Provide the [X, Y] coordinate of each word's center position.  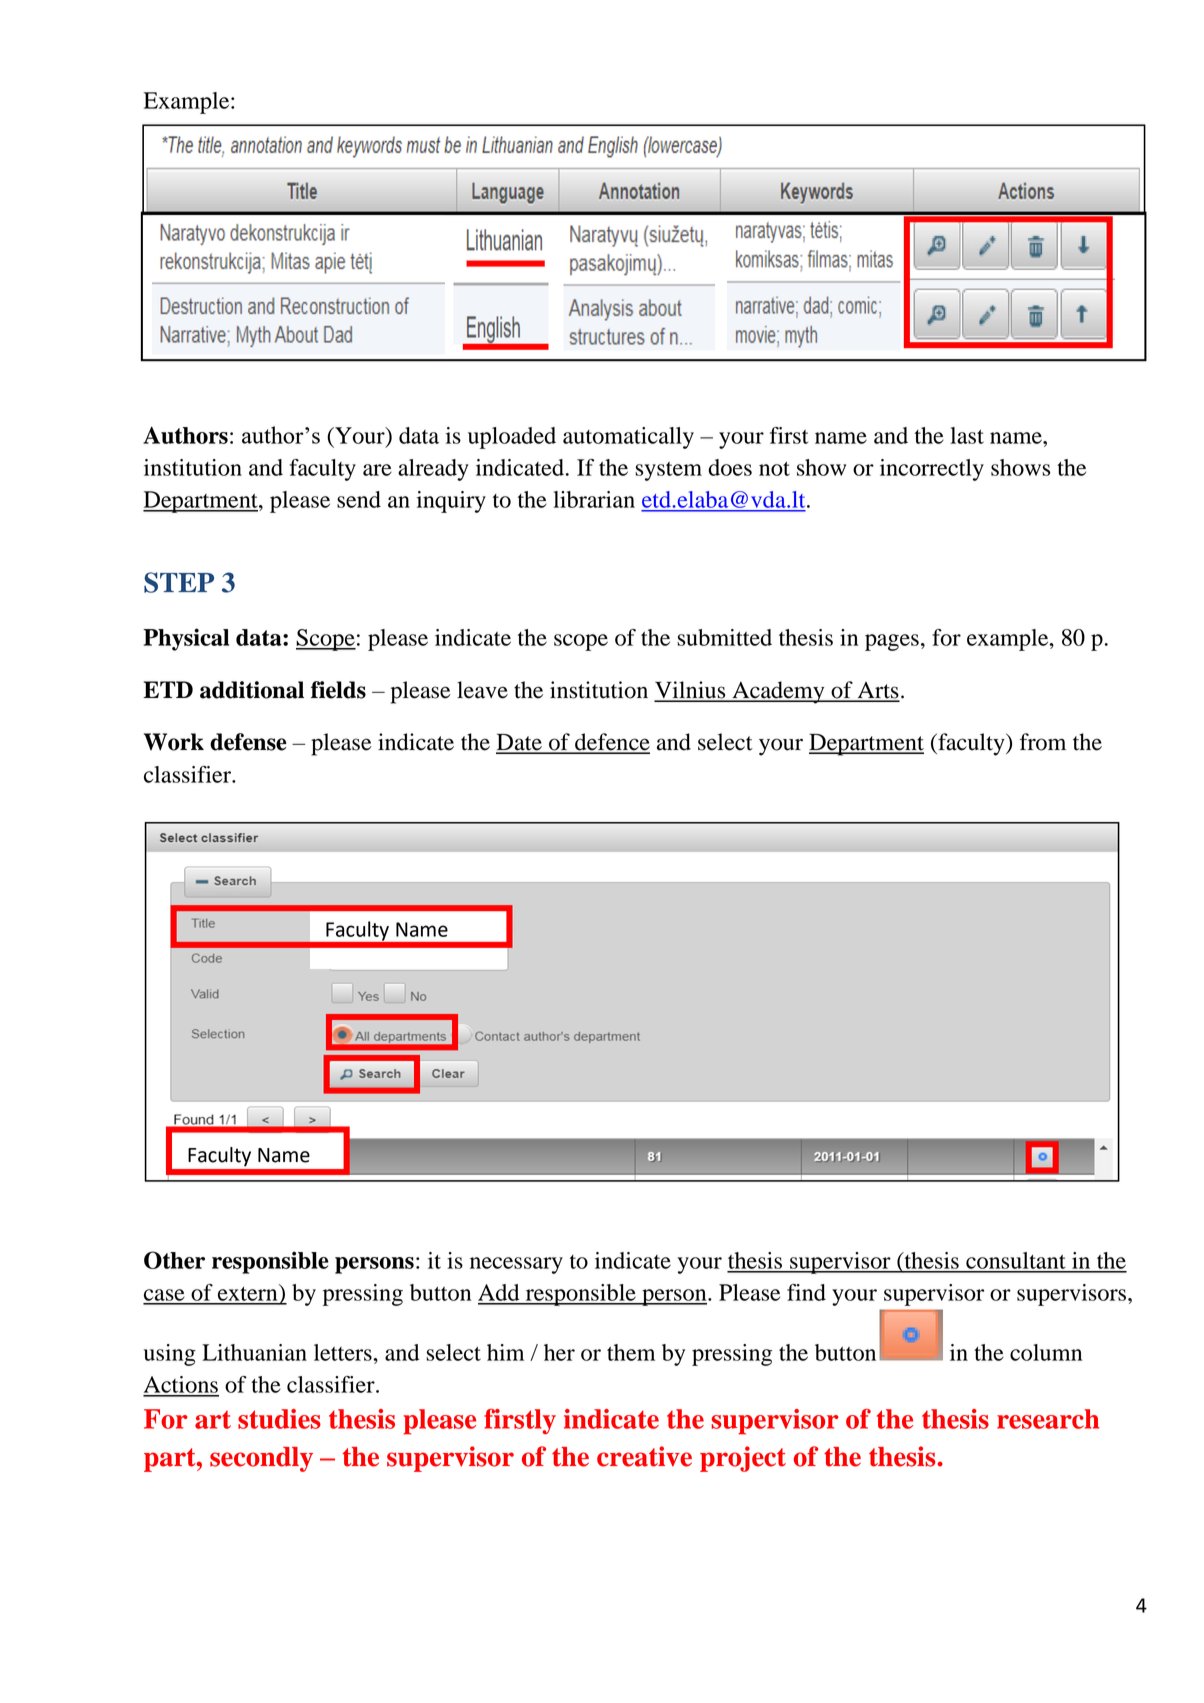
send [359, 499]
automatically [628, 438]
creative [644, 1456]
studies [279, 1419]
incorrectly [932, 470]
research [1048, 1419]
